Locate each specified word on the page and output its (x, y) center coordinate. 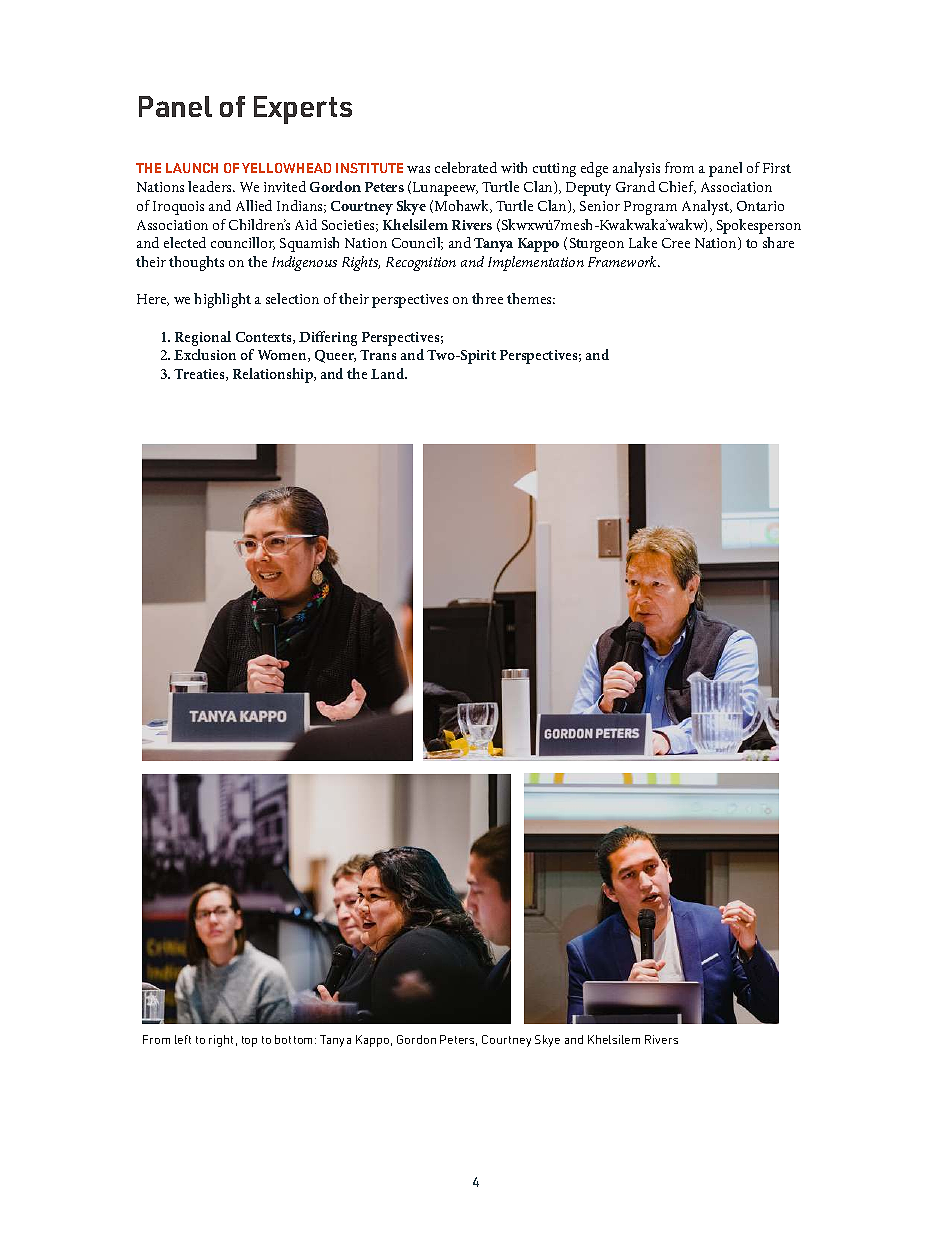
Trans (378, 355)
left (183, 1039)
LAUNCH (192, 168)
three (487, 298)
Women (283, 356)
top (249, 1041)
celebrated (466, 167)
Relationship (274, 375)
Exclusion (205, 354)
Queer (335, 356)
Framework (624, 261)
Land (389, 373)
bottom (295, 1039)
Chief (677, 187)
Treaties (200, 375)
